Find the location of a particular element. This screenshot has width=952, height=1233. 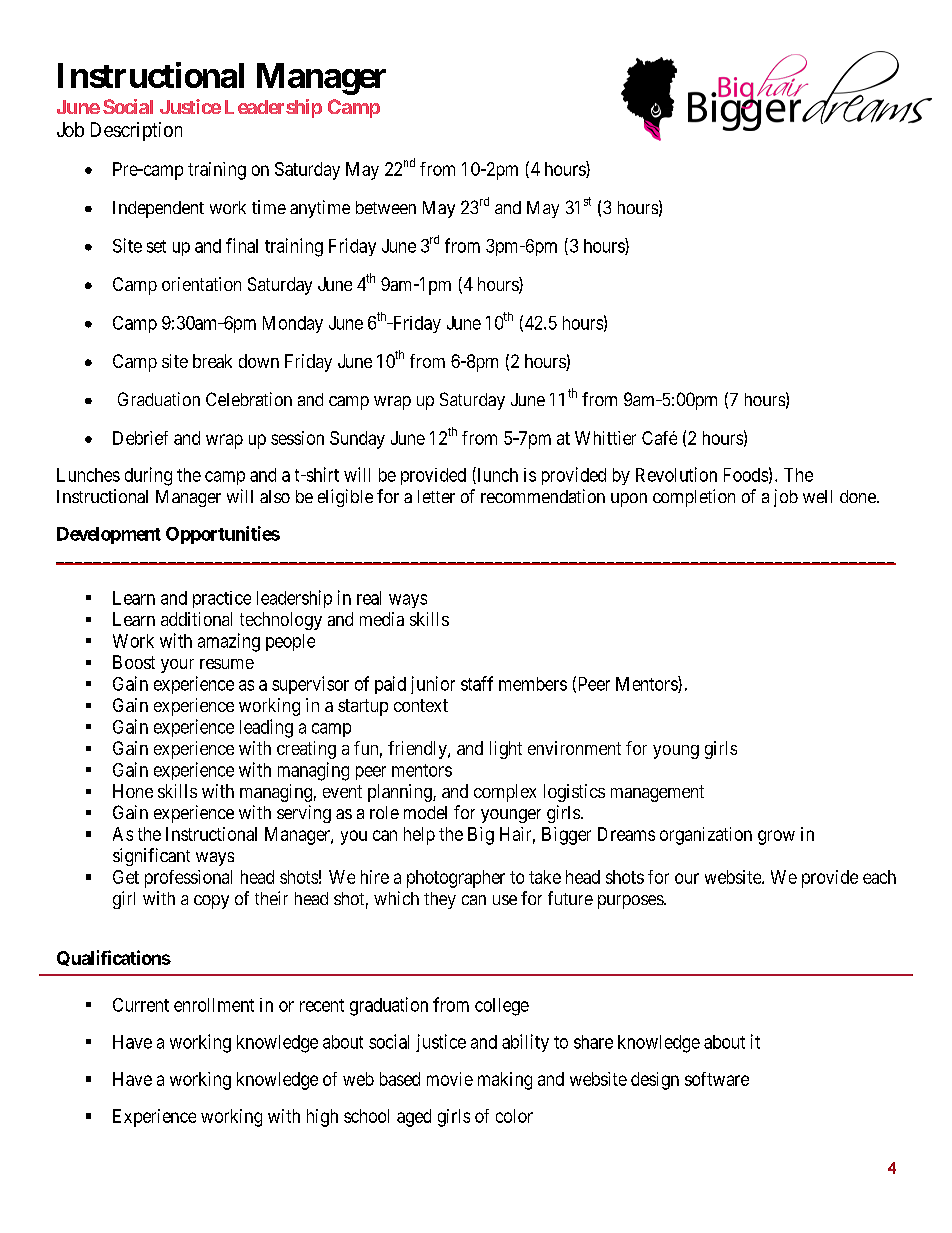

high is located at coordinates (322, 1118).
